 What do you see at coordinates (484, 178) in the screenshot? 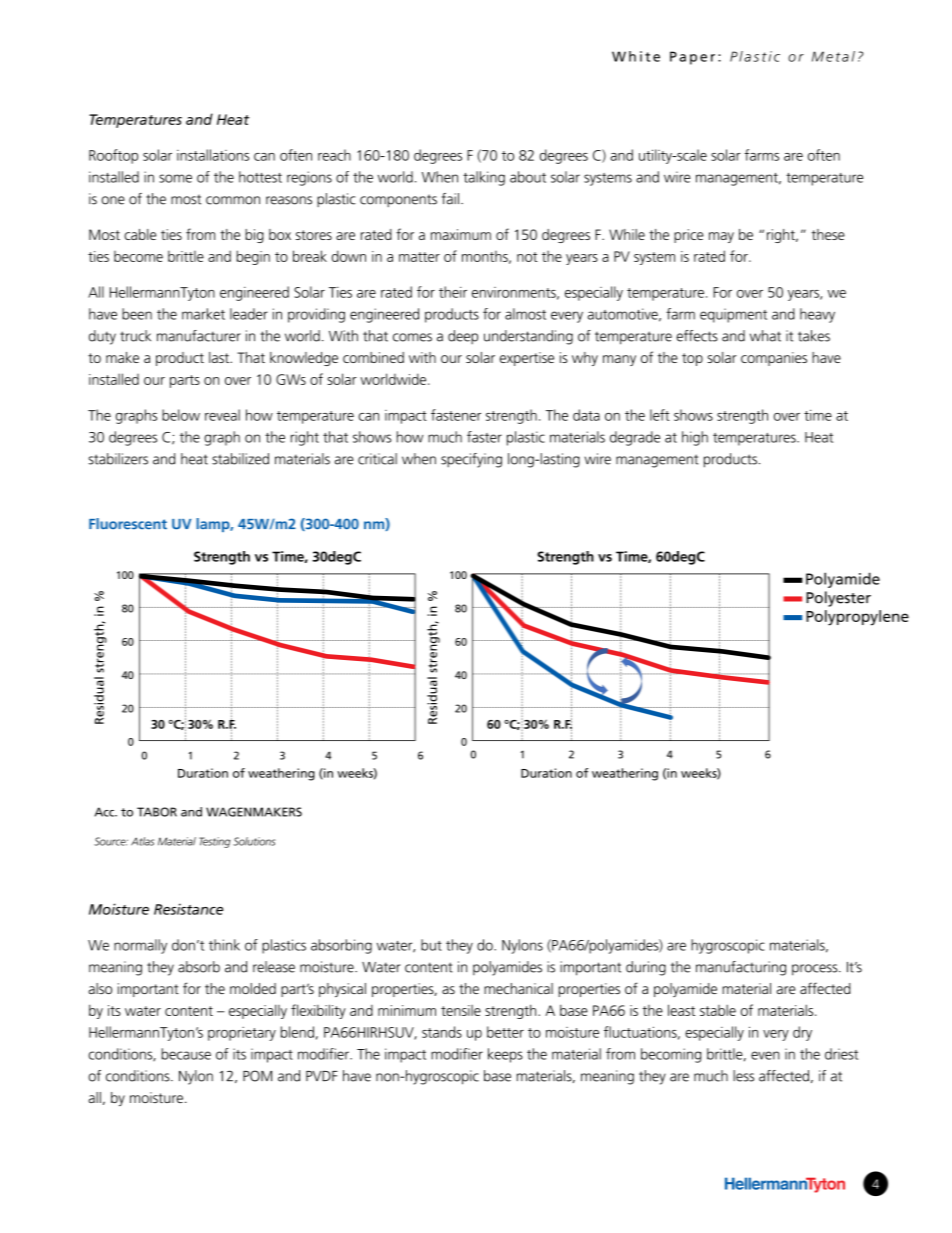
I see `talking` at bounding box center [484, 178].
